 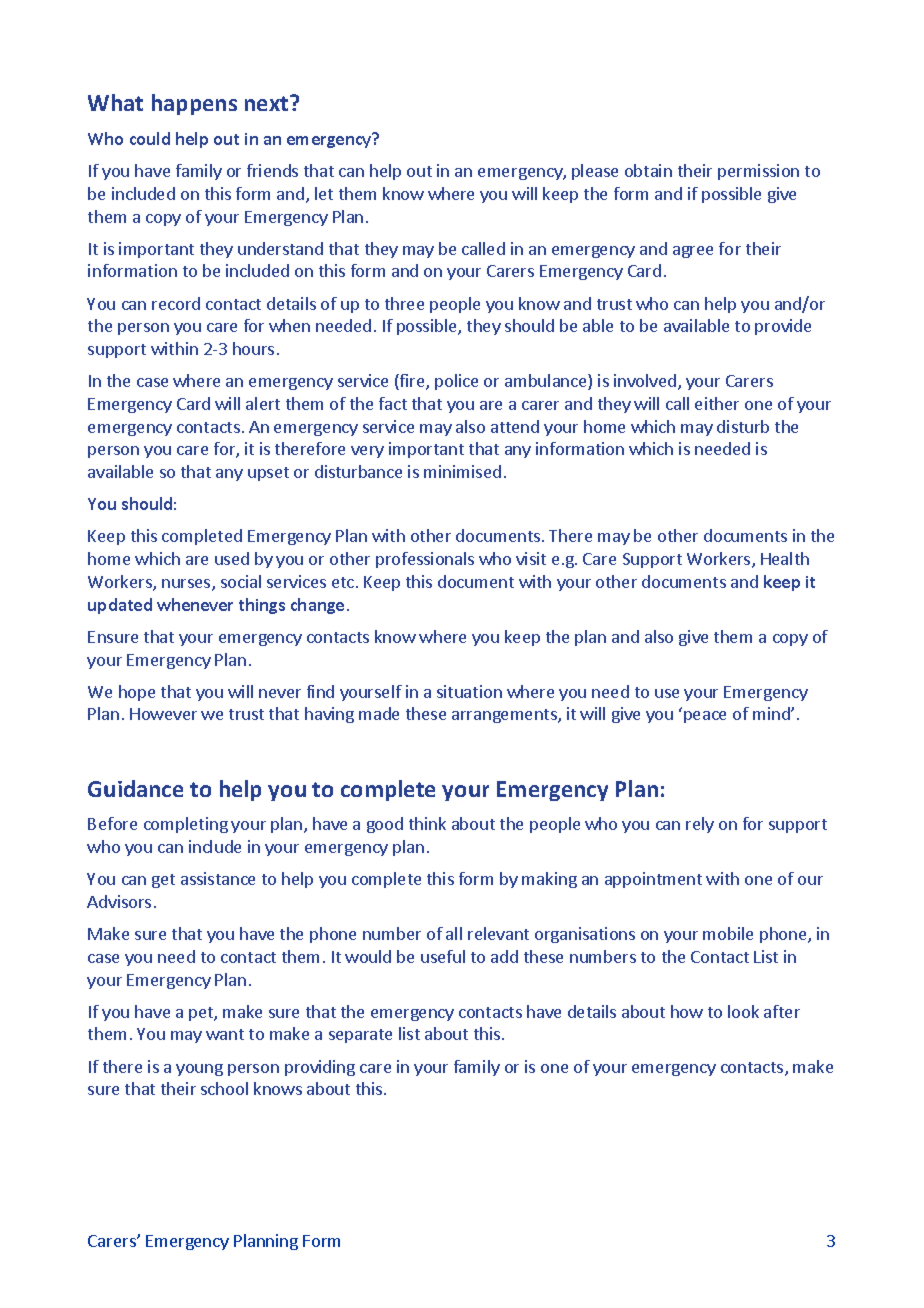 I want to click on Health, so click(x=785, y=558).
